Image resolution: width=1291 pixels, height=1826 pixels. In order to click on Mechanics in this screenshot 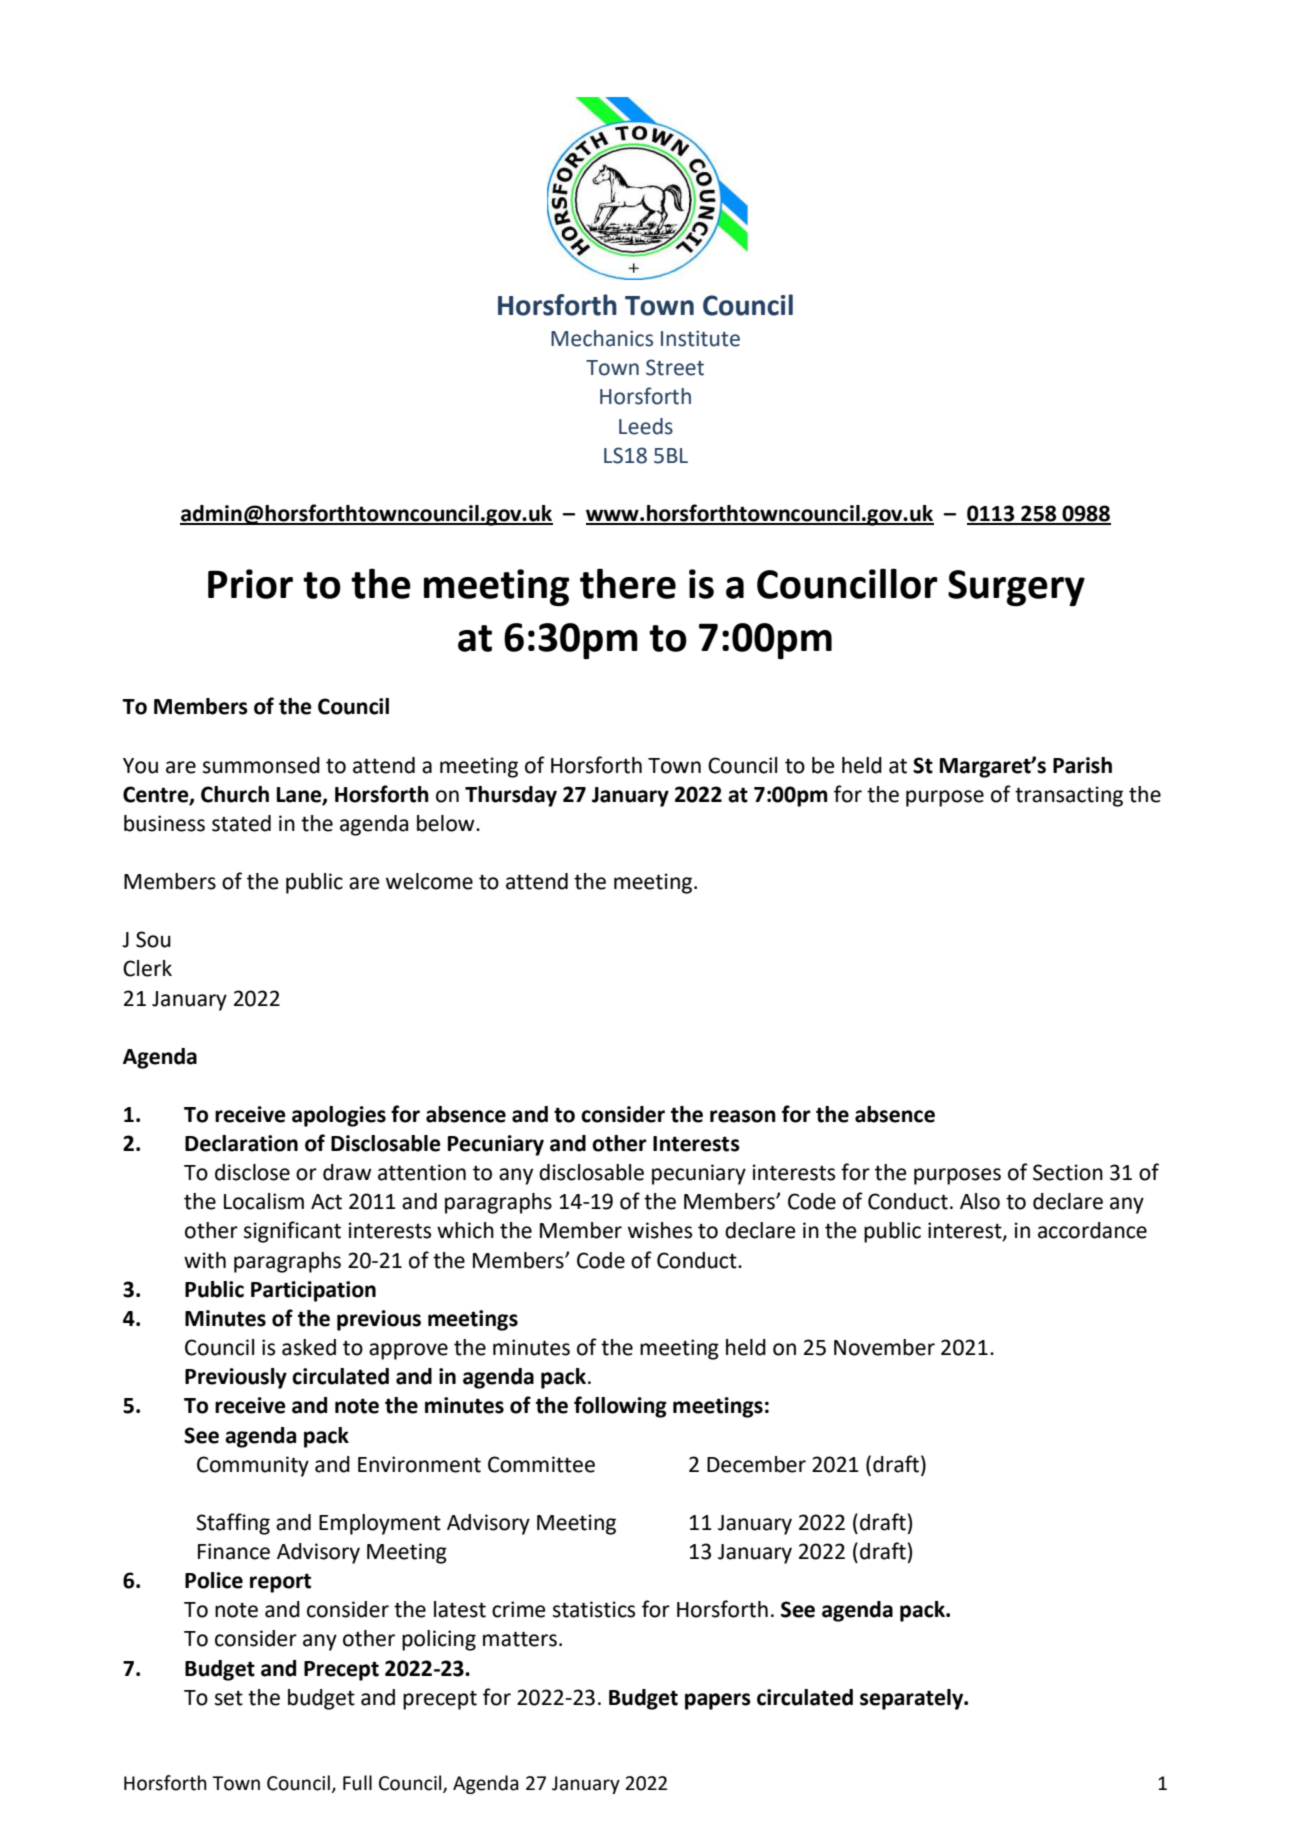, I will do `click(602, 338)`.
